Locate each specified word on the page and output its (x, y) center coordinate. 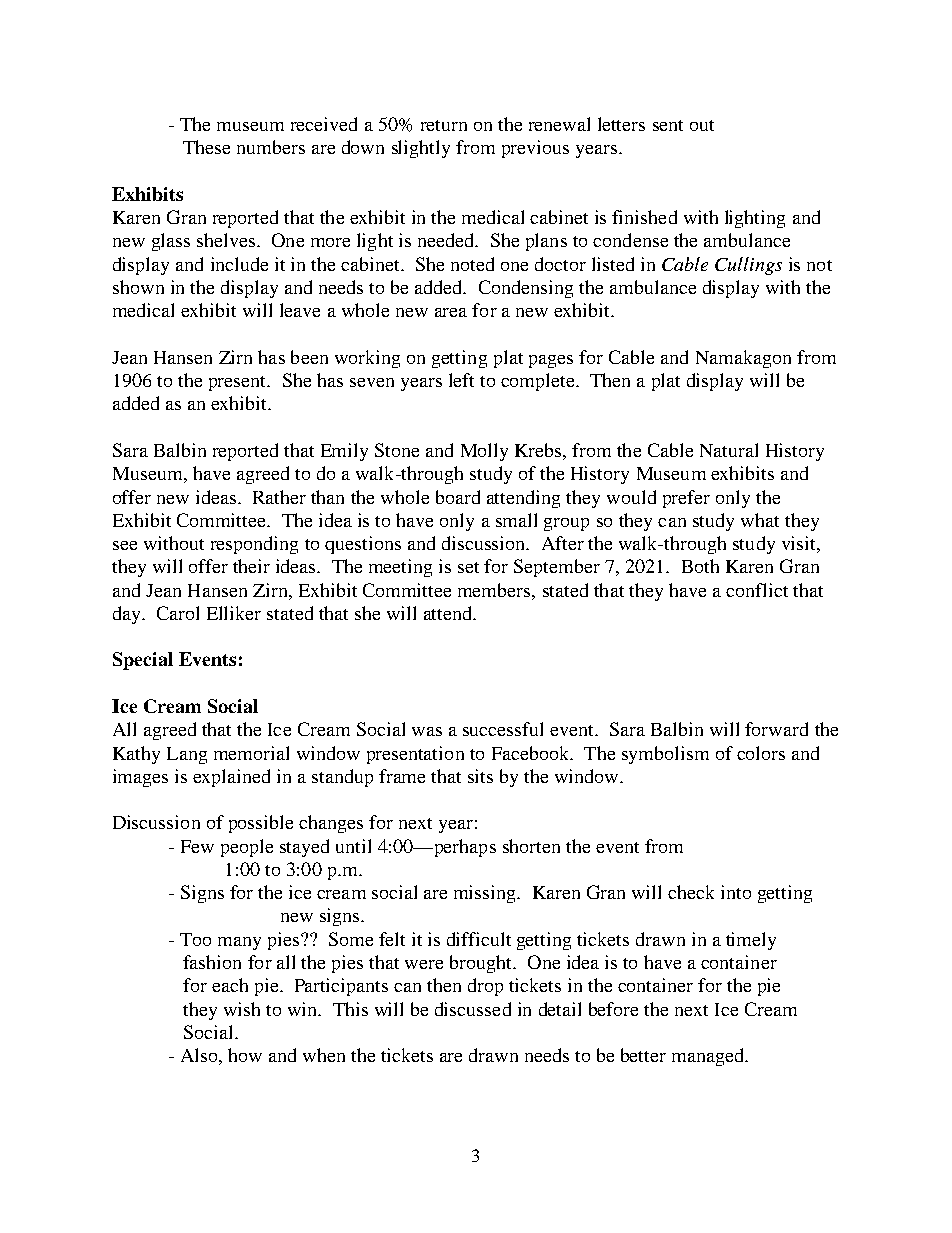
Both (700, 566)
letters (621, 124)
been (309, 357)
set (468, 567)
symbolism (665, 755)
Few (197, 846)
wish (242, 1009)
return (444, 125)
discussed (473, 1009)
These (206, 147)
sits (480, 776)
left (461, 380)
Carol (178, 613)
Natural (729, 450)
